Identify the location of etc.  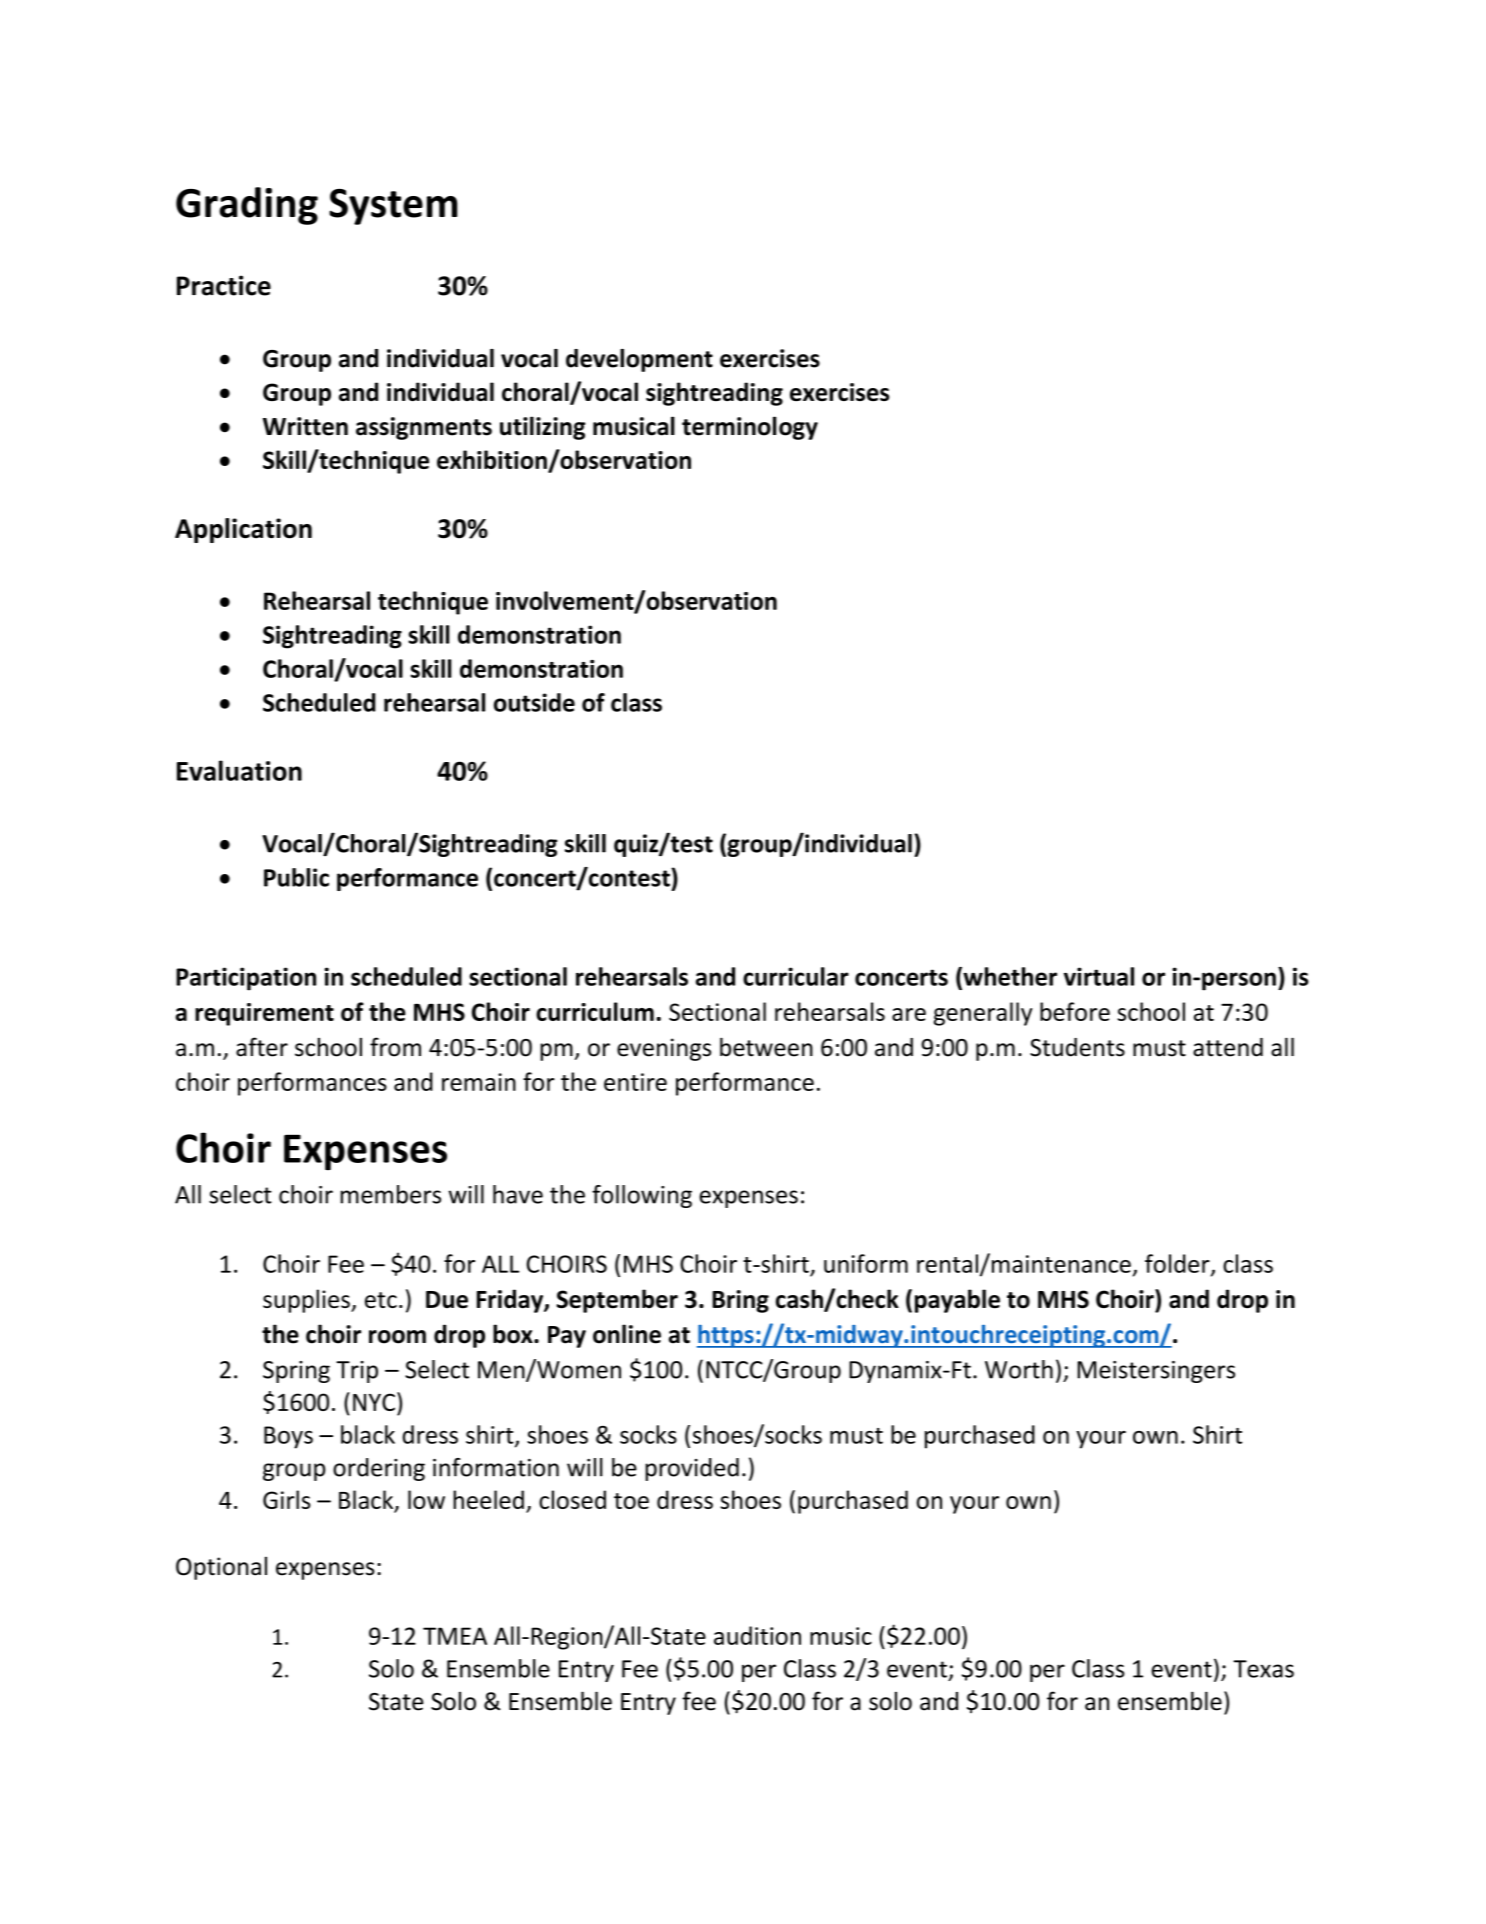
(381, 1300).
